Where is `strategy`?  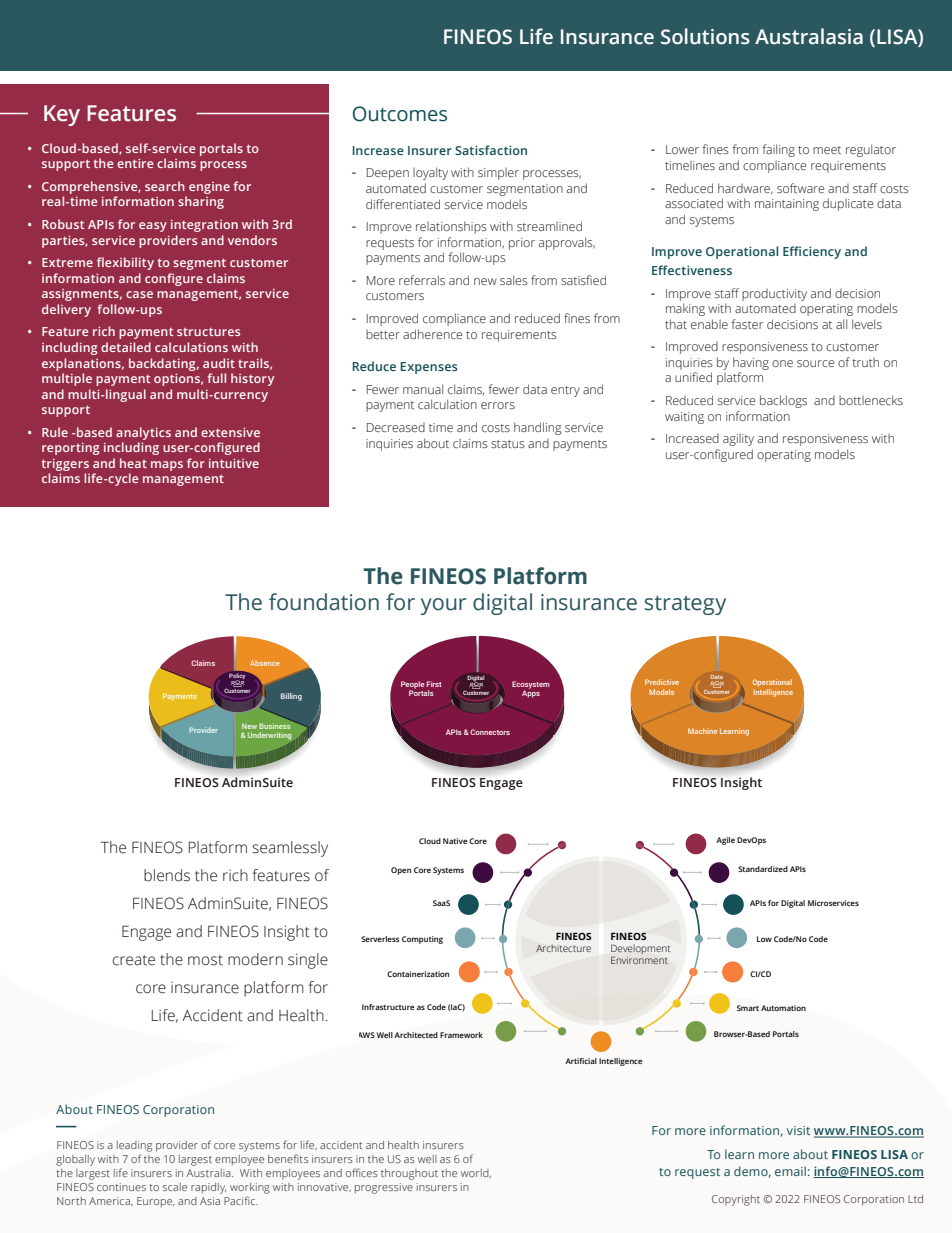
strategy is located at coordinates (685, 605).
